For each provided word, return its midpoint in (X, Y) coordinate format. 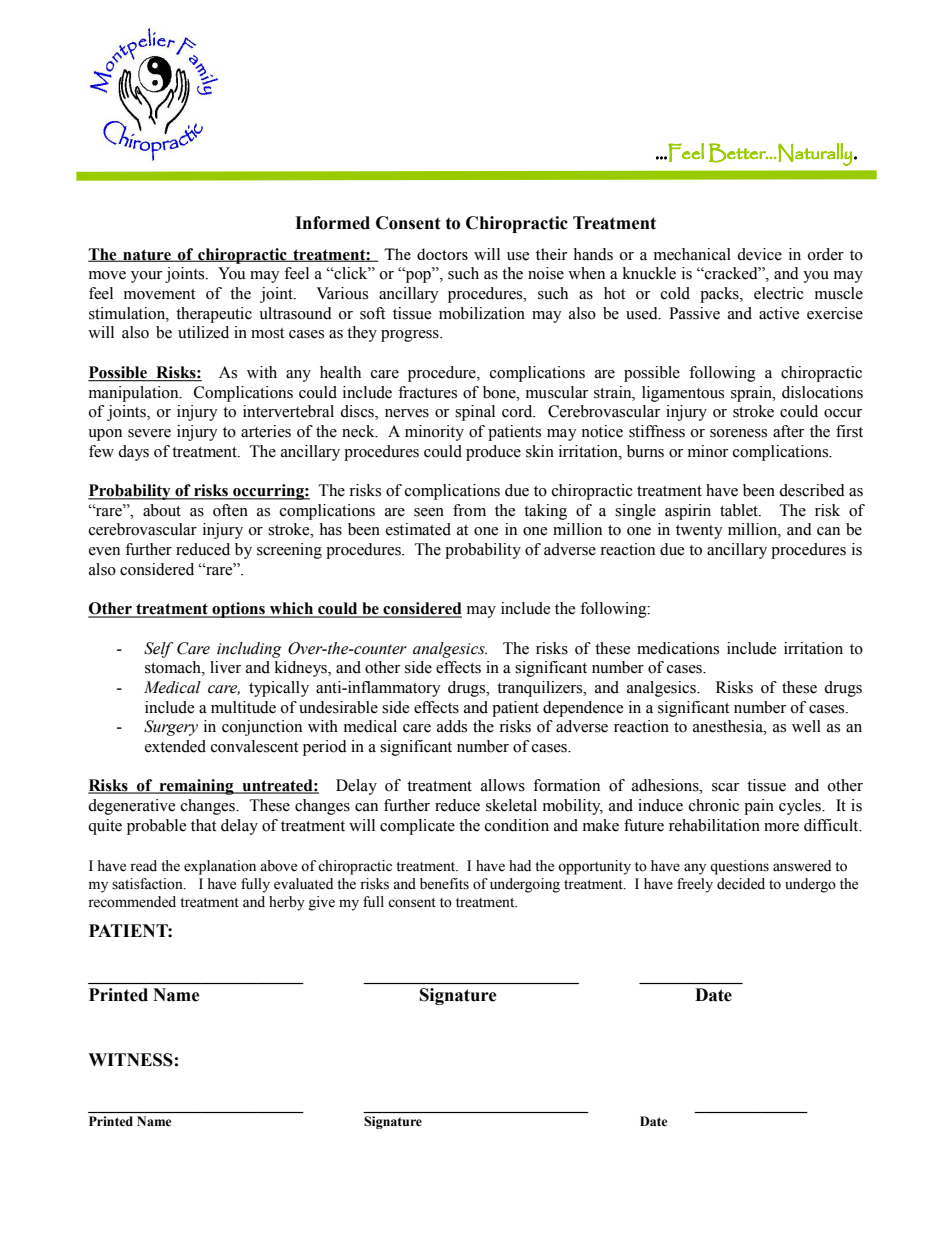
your (146, 277)
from (469, 510)
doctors (442, 254)
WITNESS (130, 1060)
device (759, 254)
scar (725, 787)
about (162, 510)
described (812, 490)
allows (503, 785)
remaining (196, 787)
